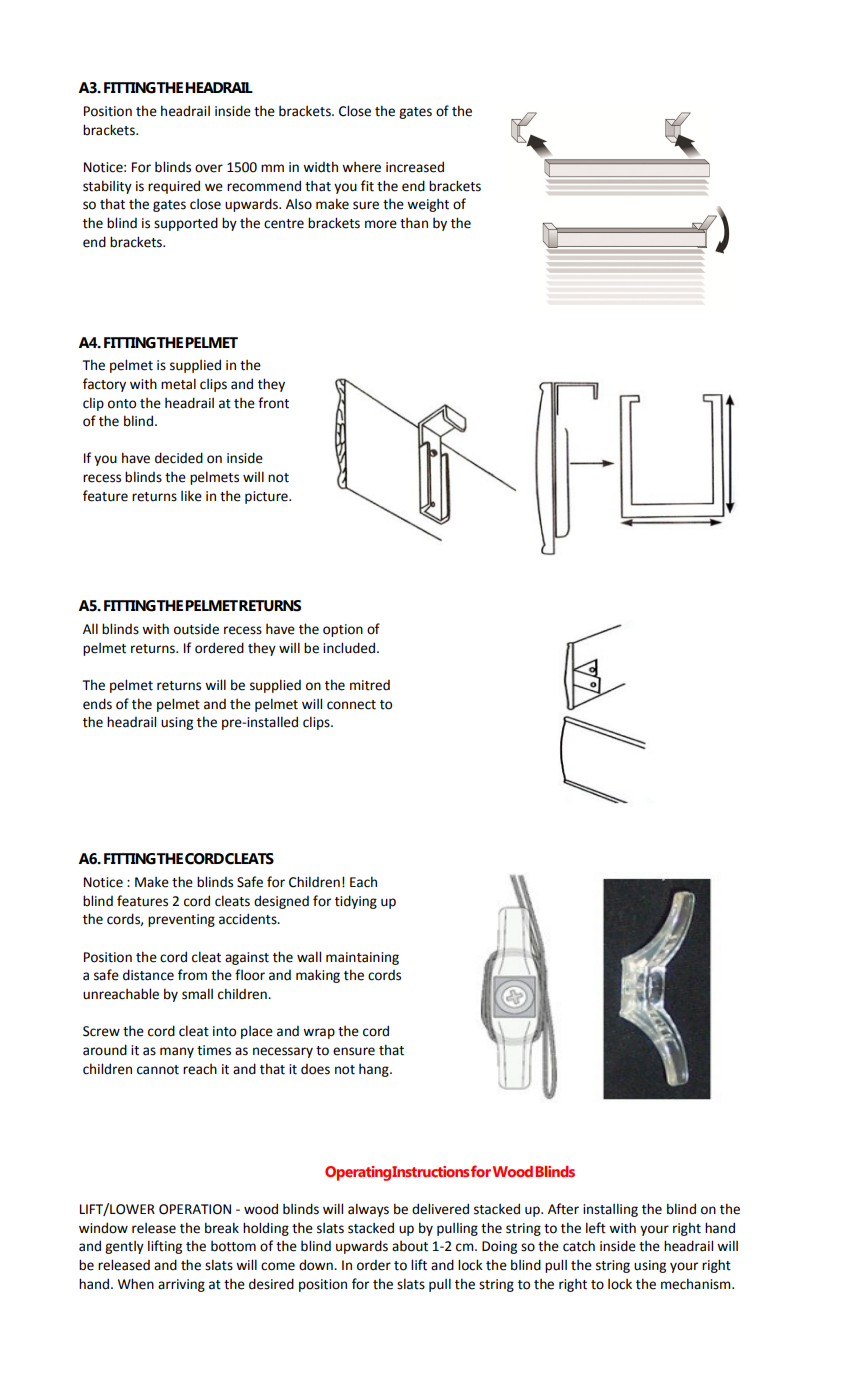 The image size is (849, 1400). What do you see at coordinates (349, 648) in the image?
I see `included` at bounding box center [349, 648].
